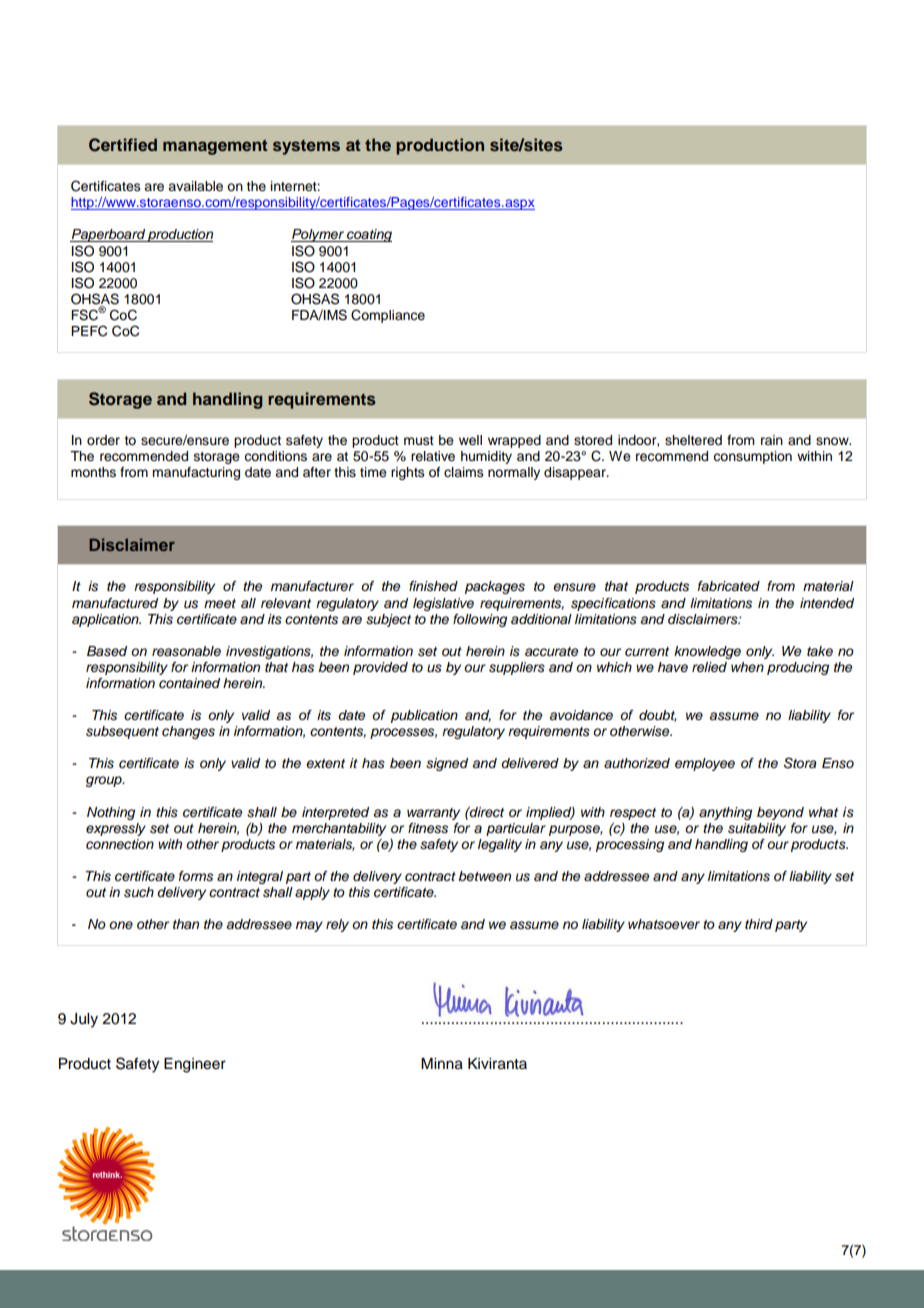 The width and height of the screenshot is (924, 1308). Describe the element at coordinates (220, 603) in the screenshot. I see `meet` at that location.
